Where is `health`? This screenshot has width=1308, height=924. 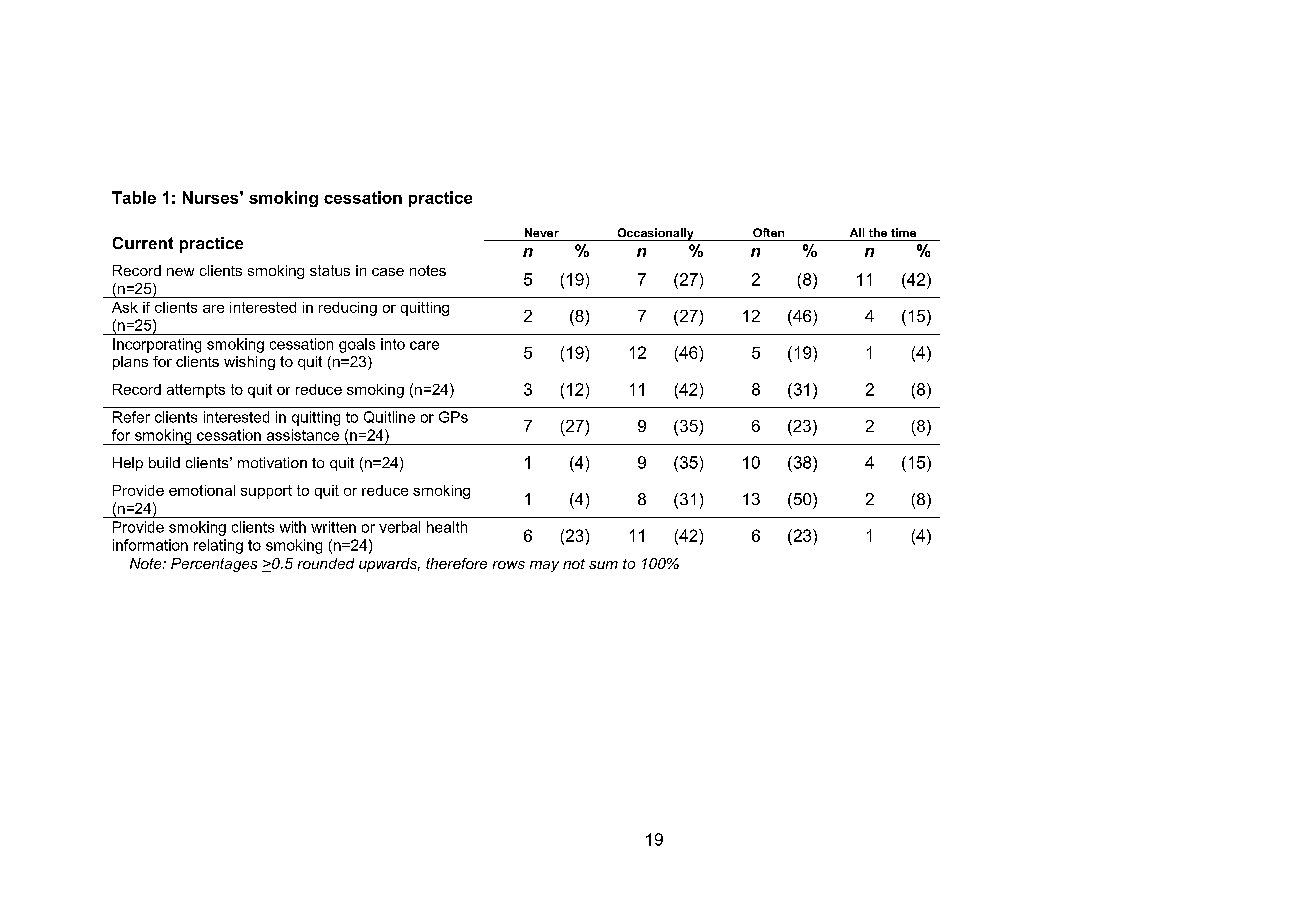
health is located at coordinates (447, 527).
